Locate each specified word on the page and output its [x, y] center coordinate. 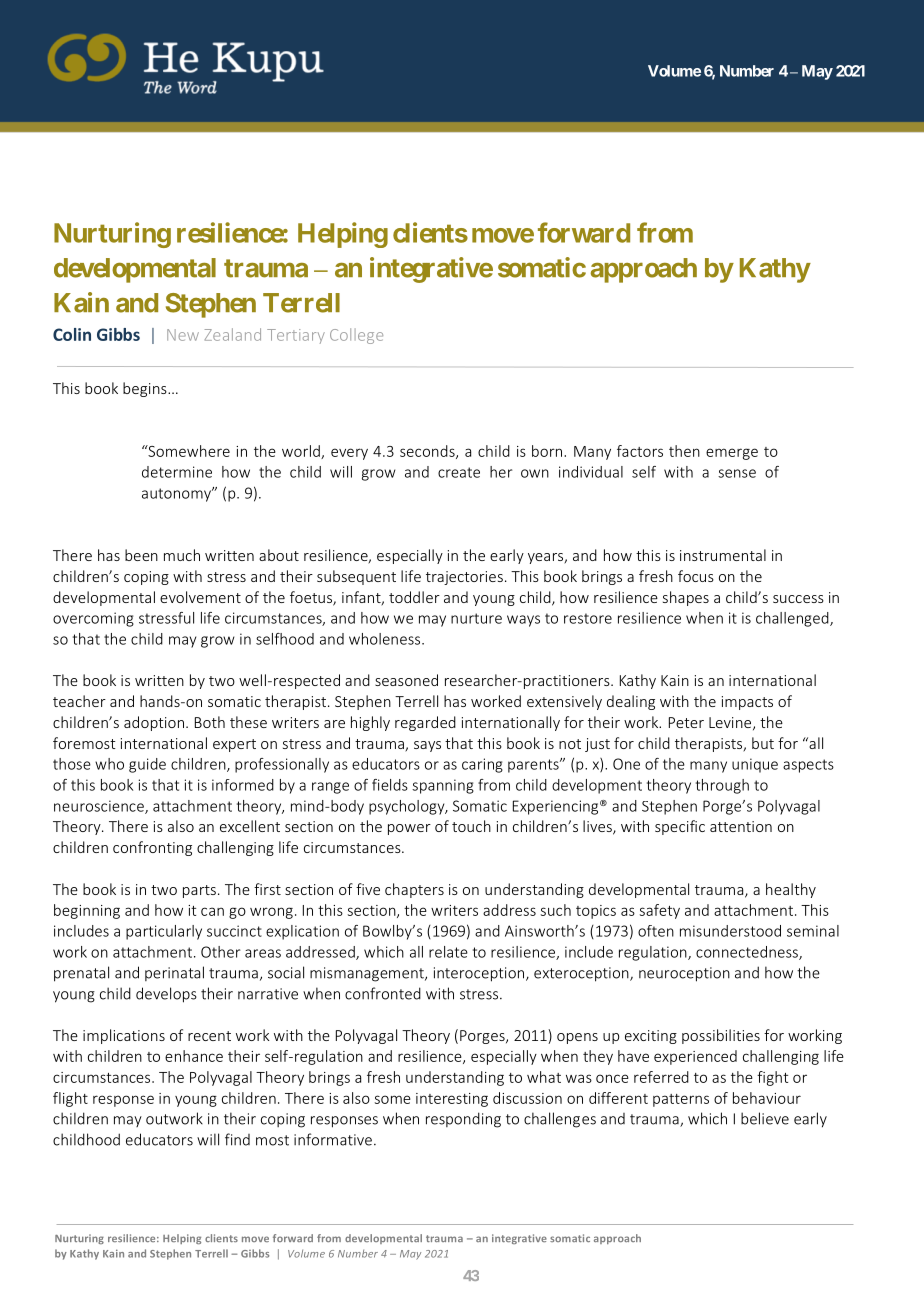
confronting [152, 848]
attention [741, 826]
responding [463, 1120]
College [356, 336]
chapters [414, 890]
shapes [686, 598]
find [237, 1139]
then [684, 451]
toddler [414, 597]
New [183, 335]
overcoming [93, 619]
